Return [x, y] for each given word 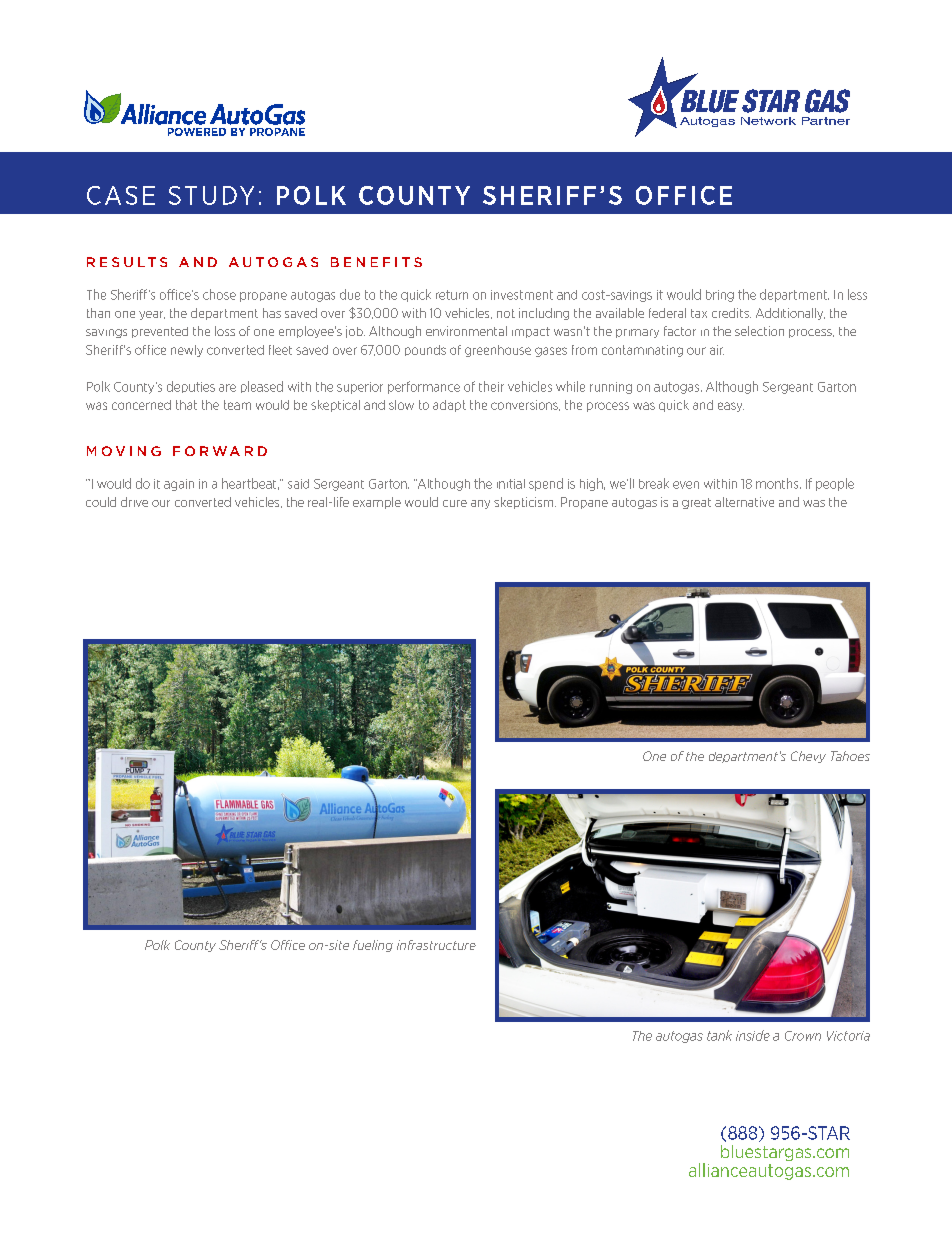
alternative [744, 502]
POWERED [197, 132]
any [480, 504]
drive [134, 502]
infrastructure [436, 945]
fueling [373, 946]
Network [768, 121]
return [452, 295]
